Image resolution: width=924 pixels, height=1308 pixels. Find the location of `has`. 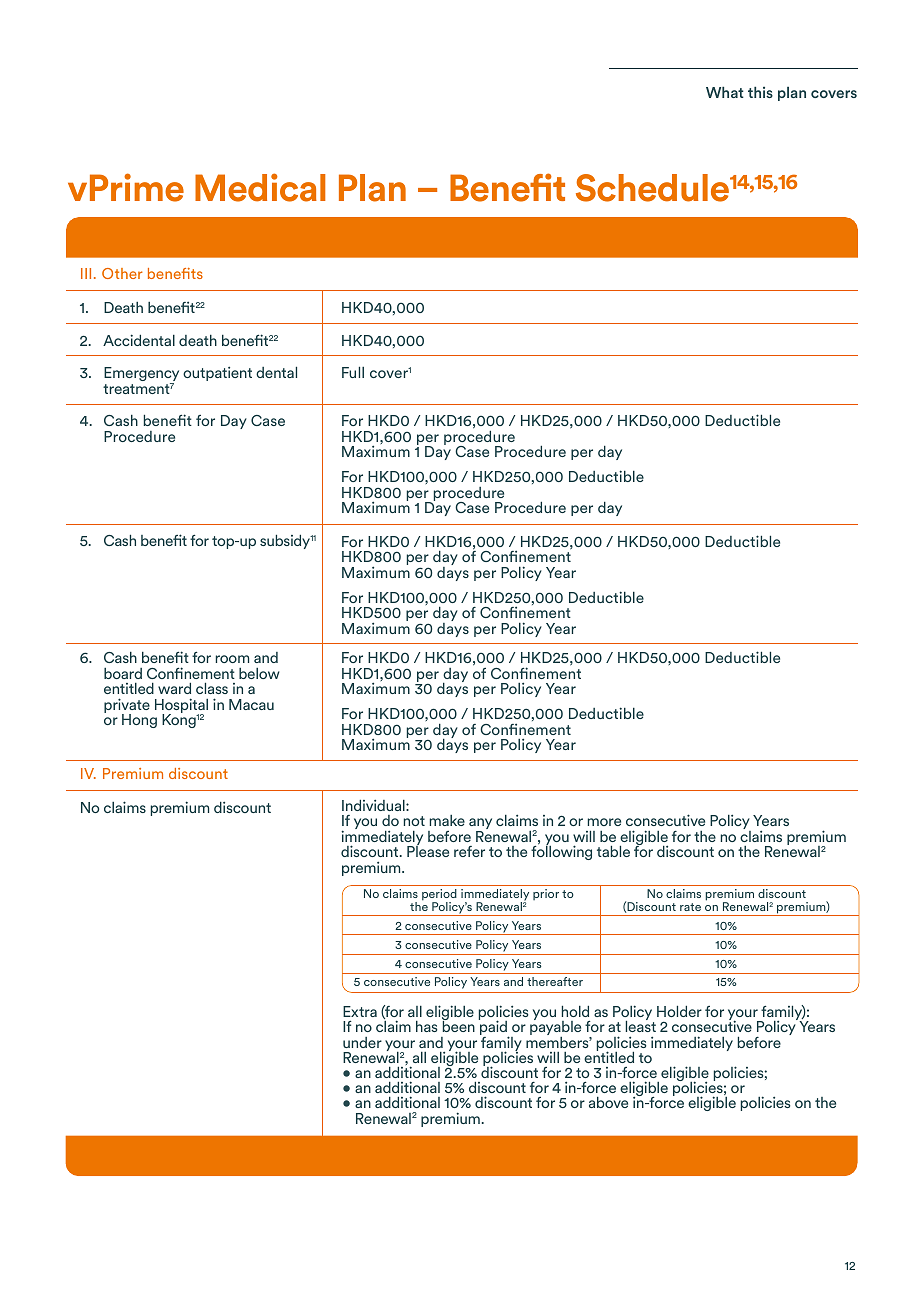

has is located at coordinates (426, 1026).
